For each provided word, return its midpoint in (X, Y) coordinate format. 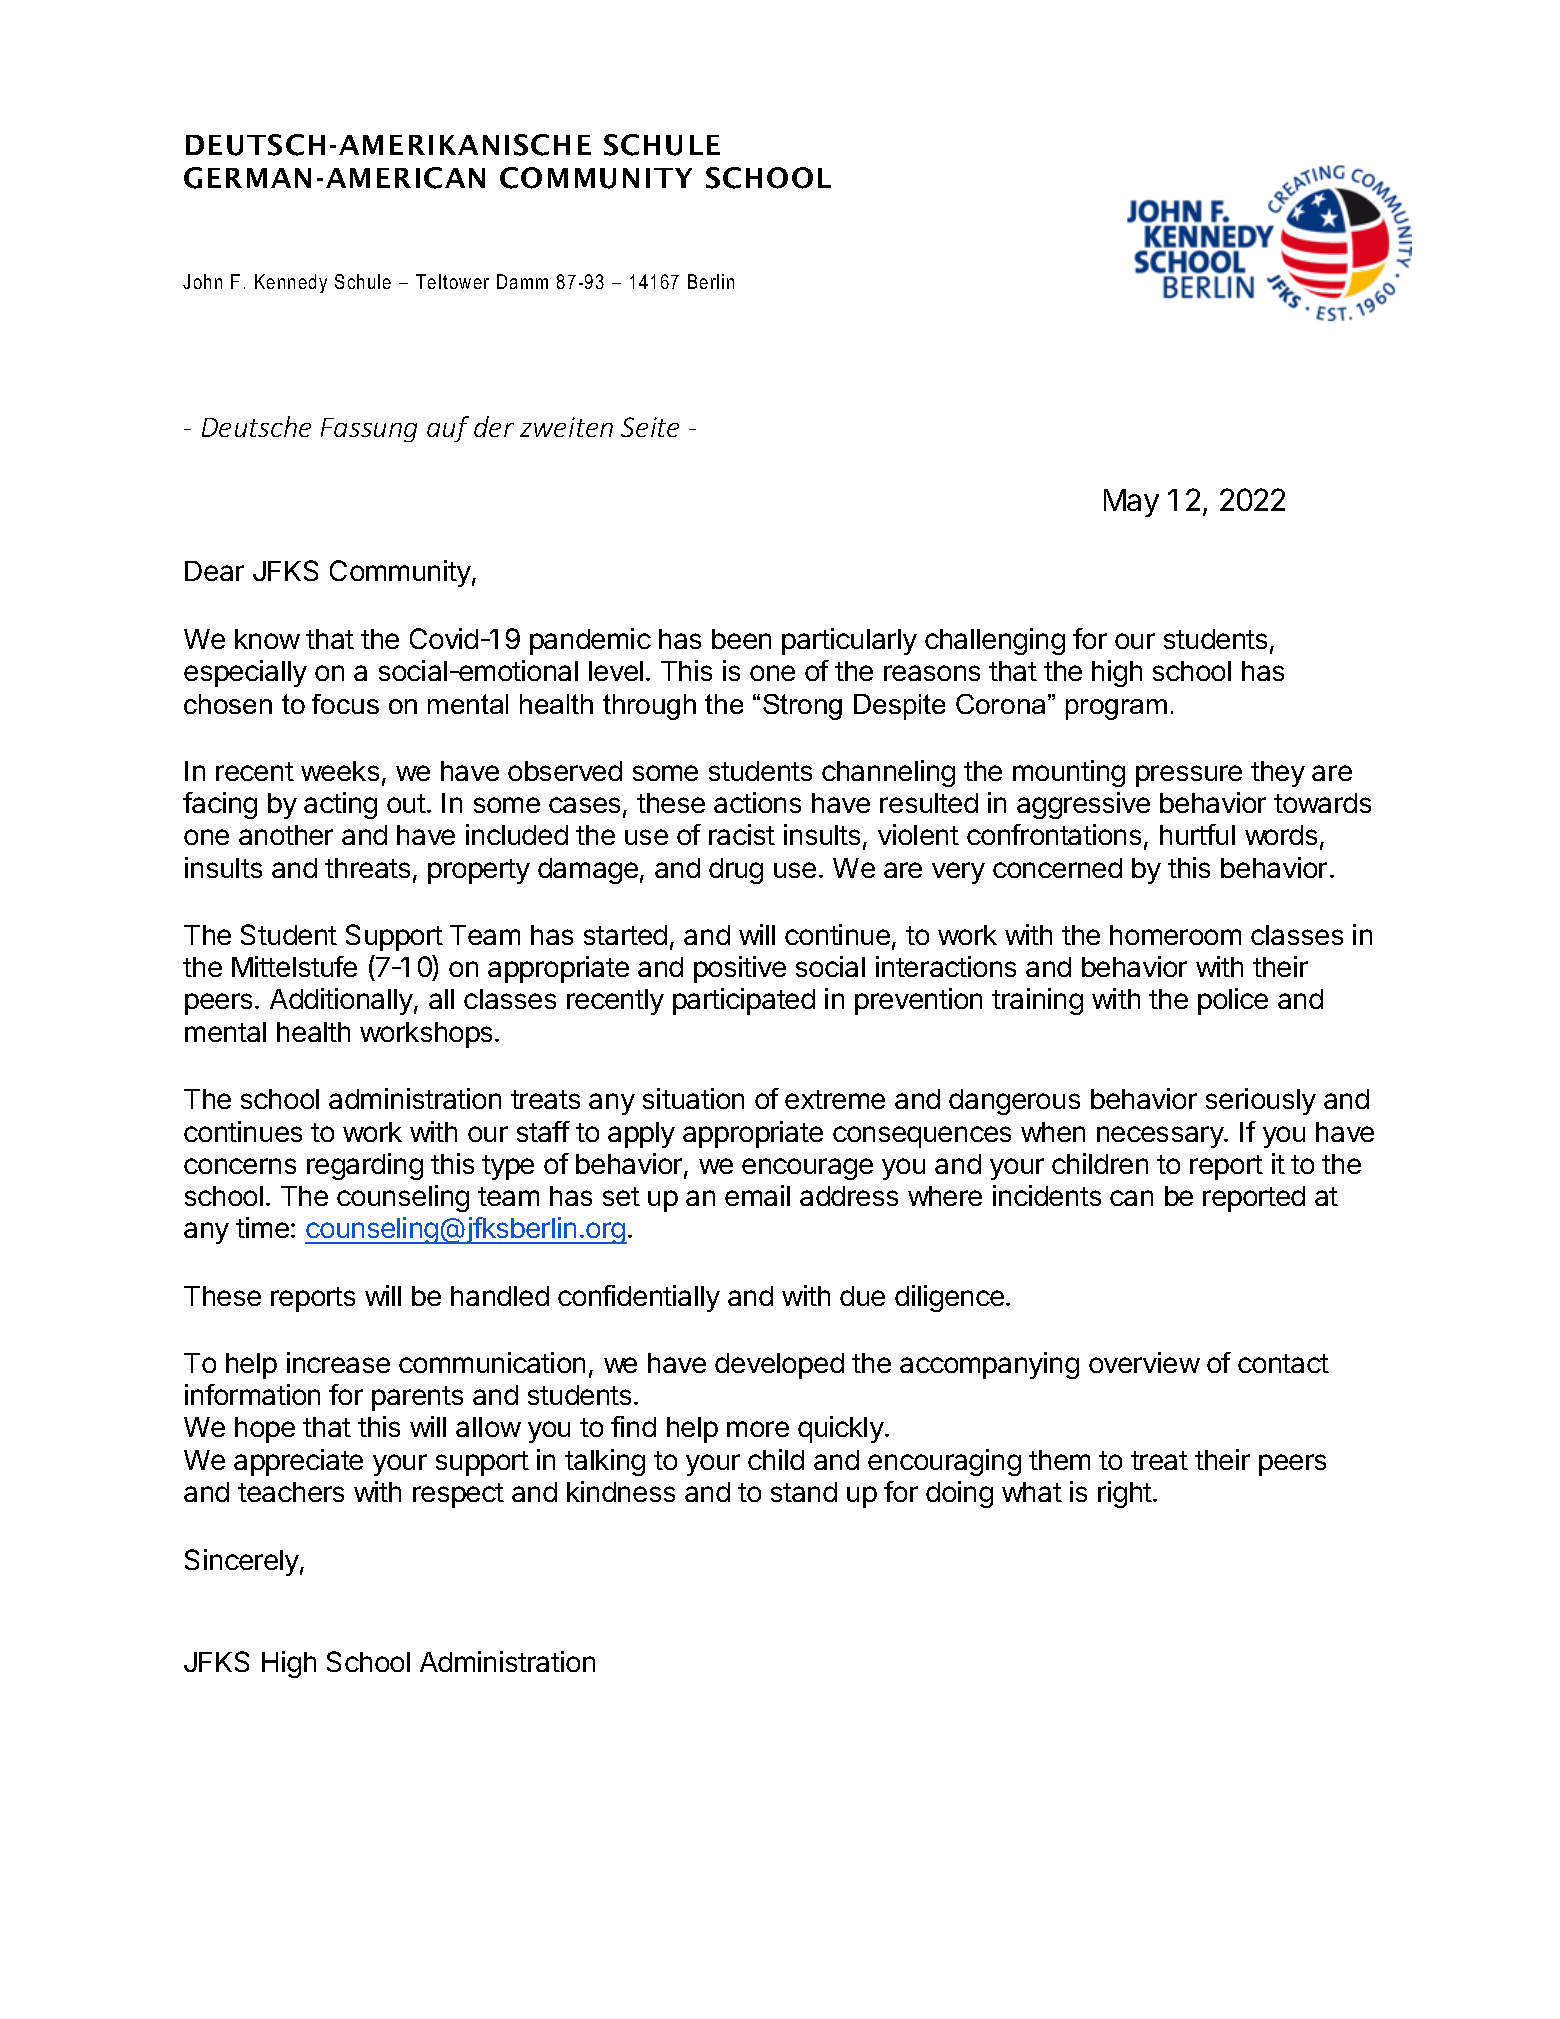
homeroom (1175, 935)
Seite (650, 427)
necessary (1161, 1137)
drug (736, 871)
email (757, 1195)
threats (367, 868)
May (1131, 503)
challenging (995, 641)
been (741, 639)
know (267, 639)
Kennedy (291, 283)
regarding (365, 1166)
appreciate (298, 1462)
